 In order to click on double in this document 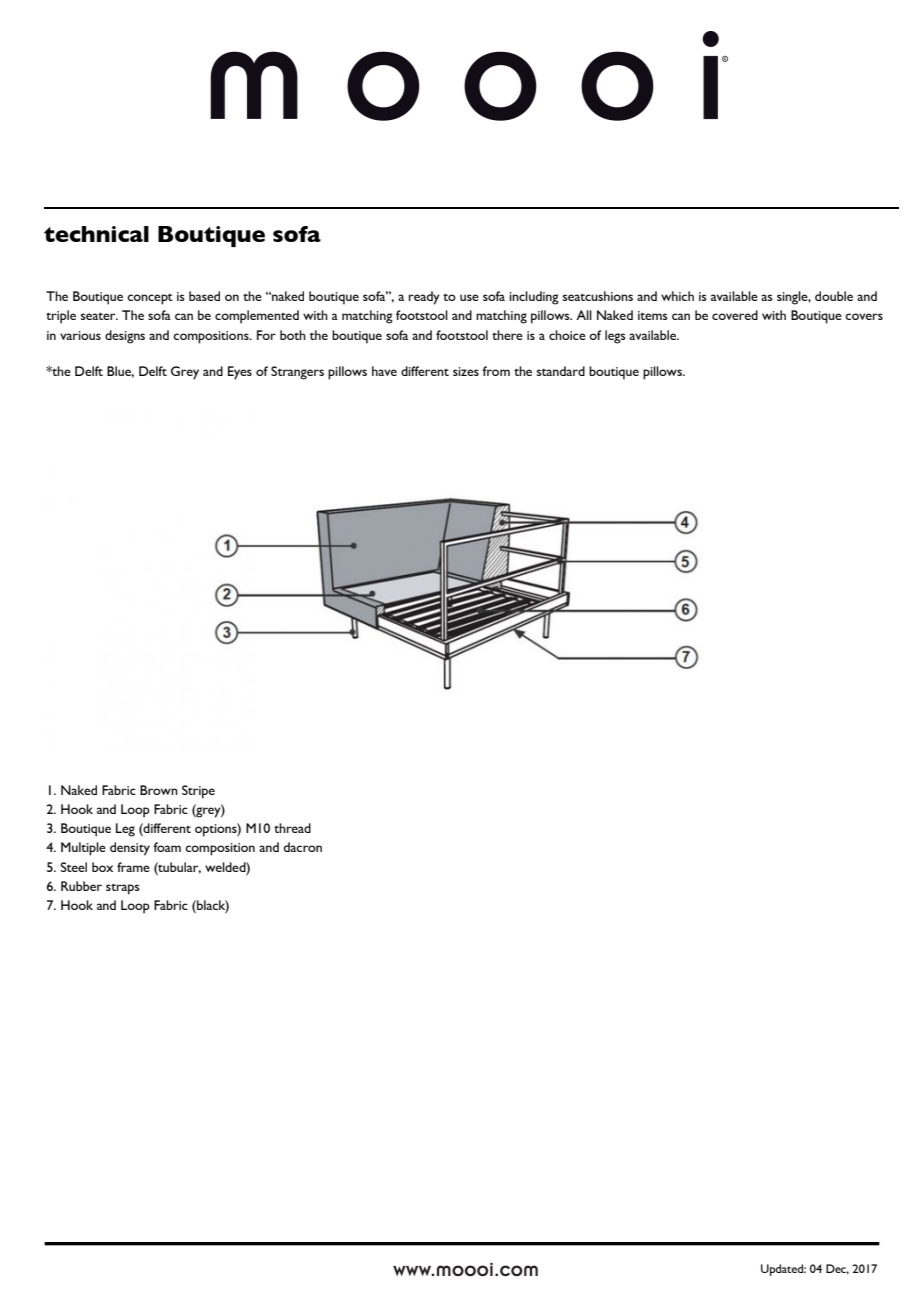, I will do `click(834, 296)`.
